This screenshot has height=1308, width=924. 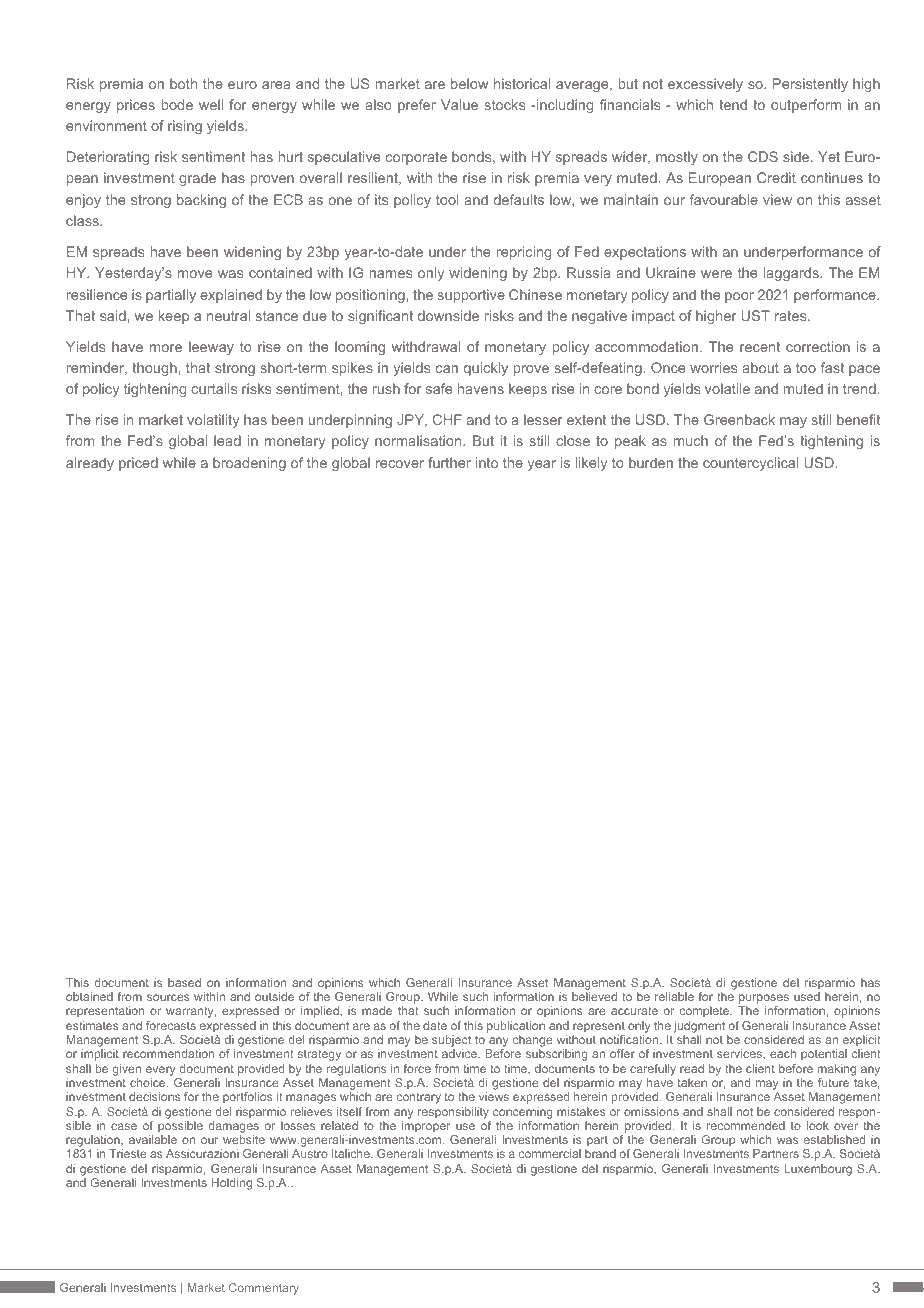 I want to click on outperform, so click(x=806, y=106).
